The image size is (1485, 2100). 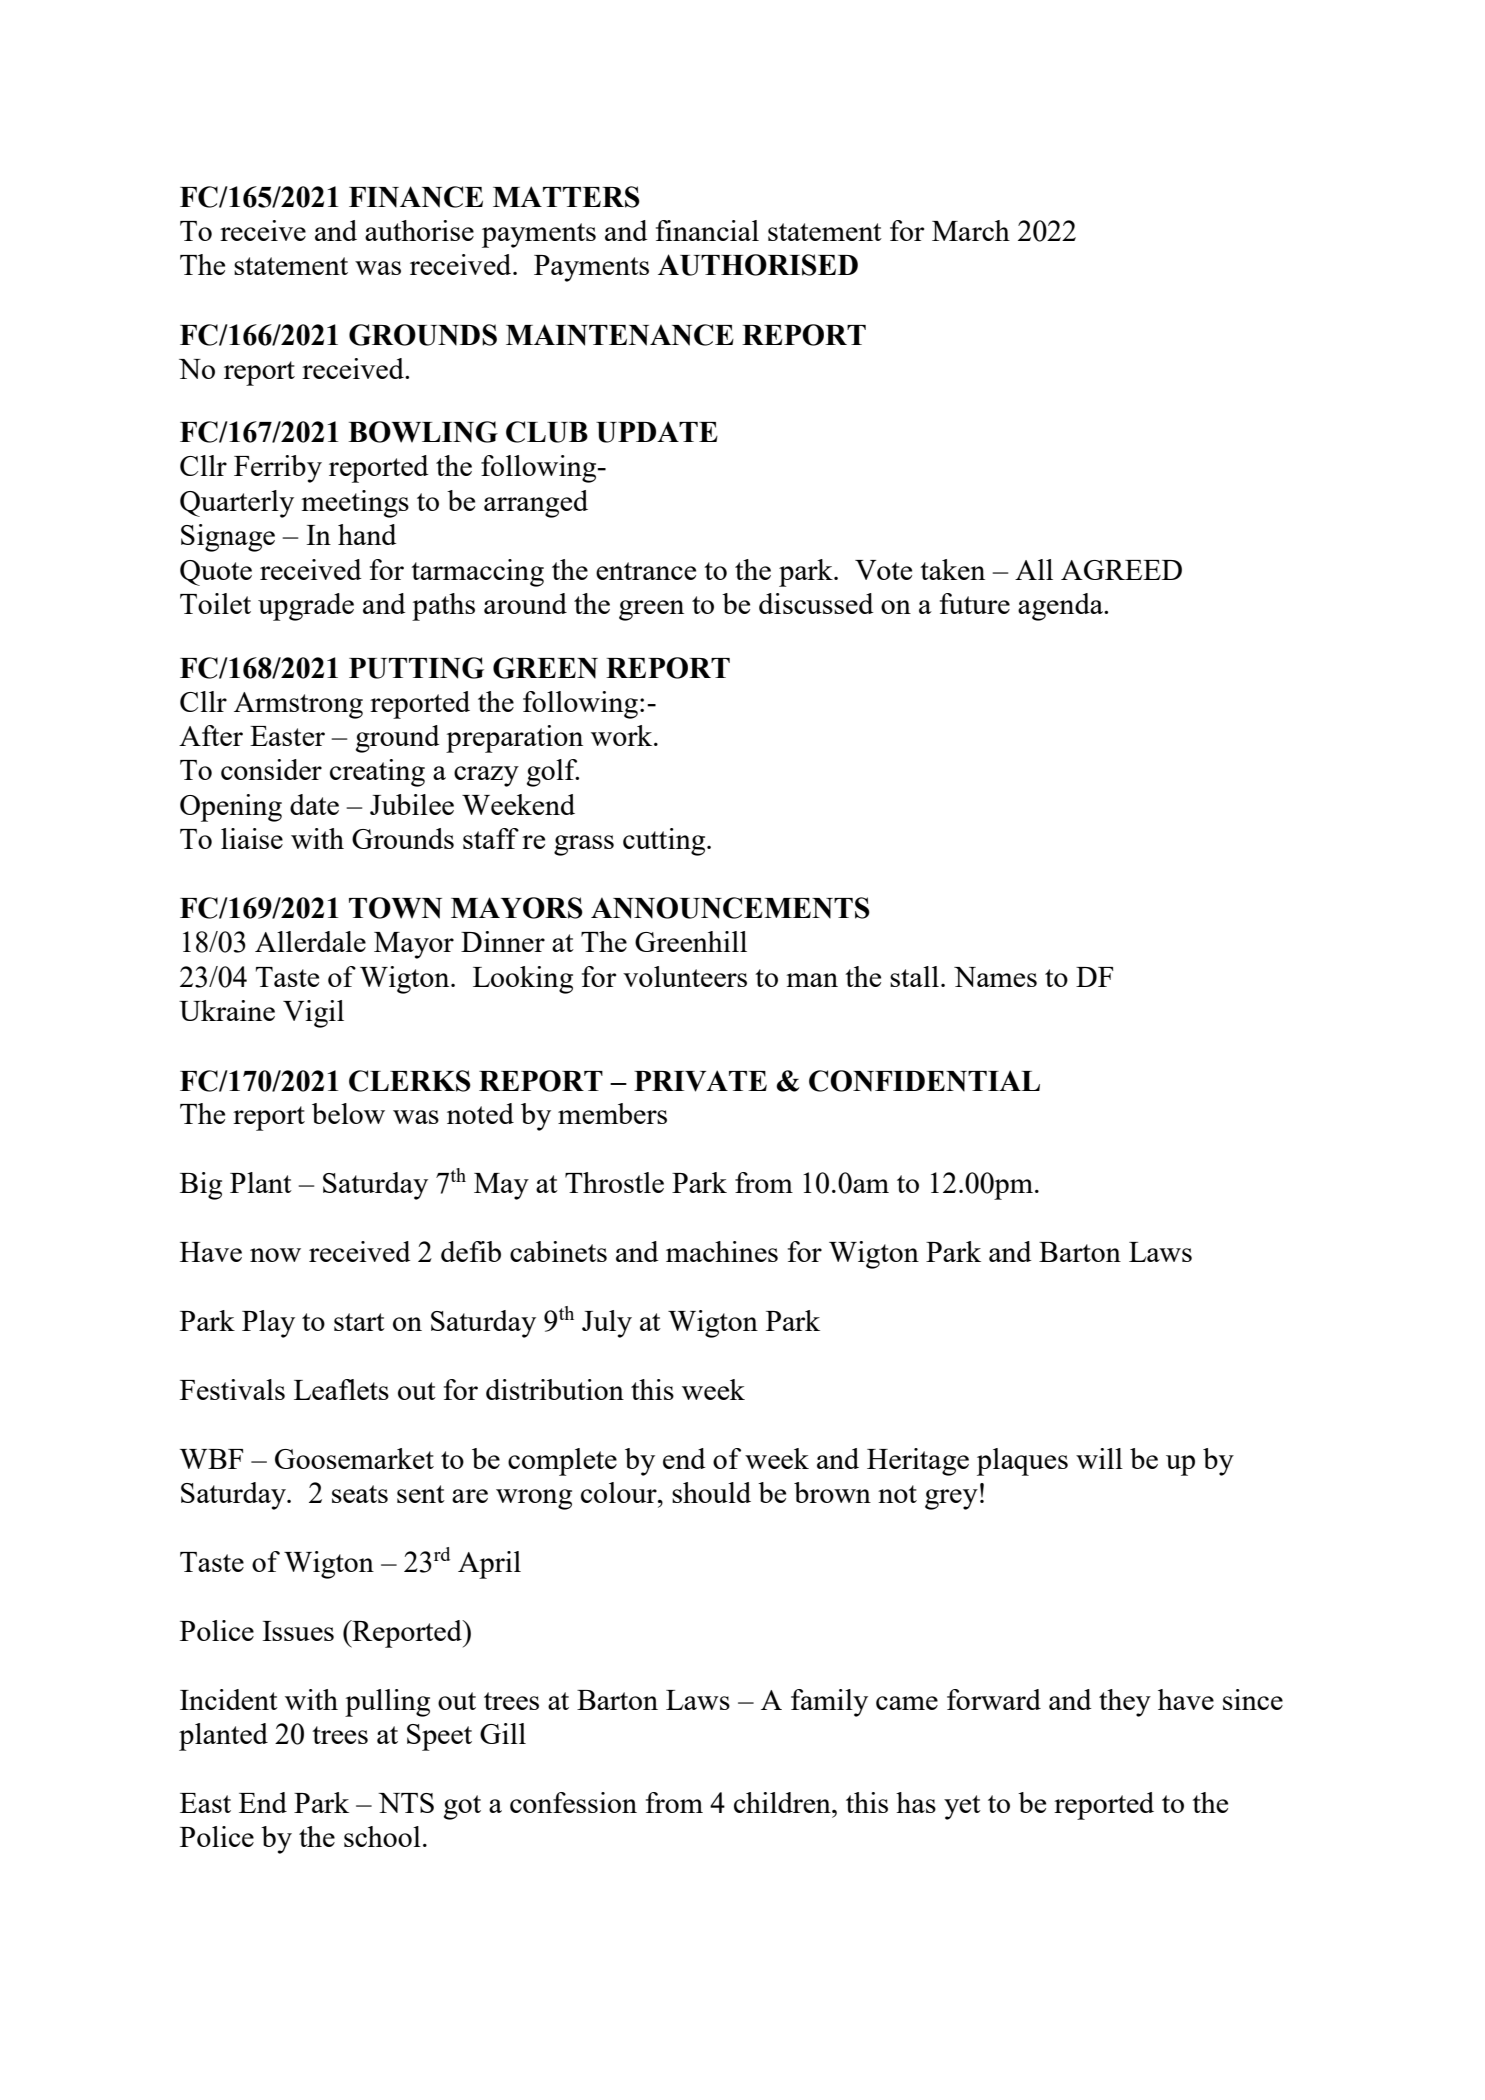 I want to click on agenda, so click(x=1061, y=607).
